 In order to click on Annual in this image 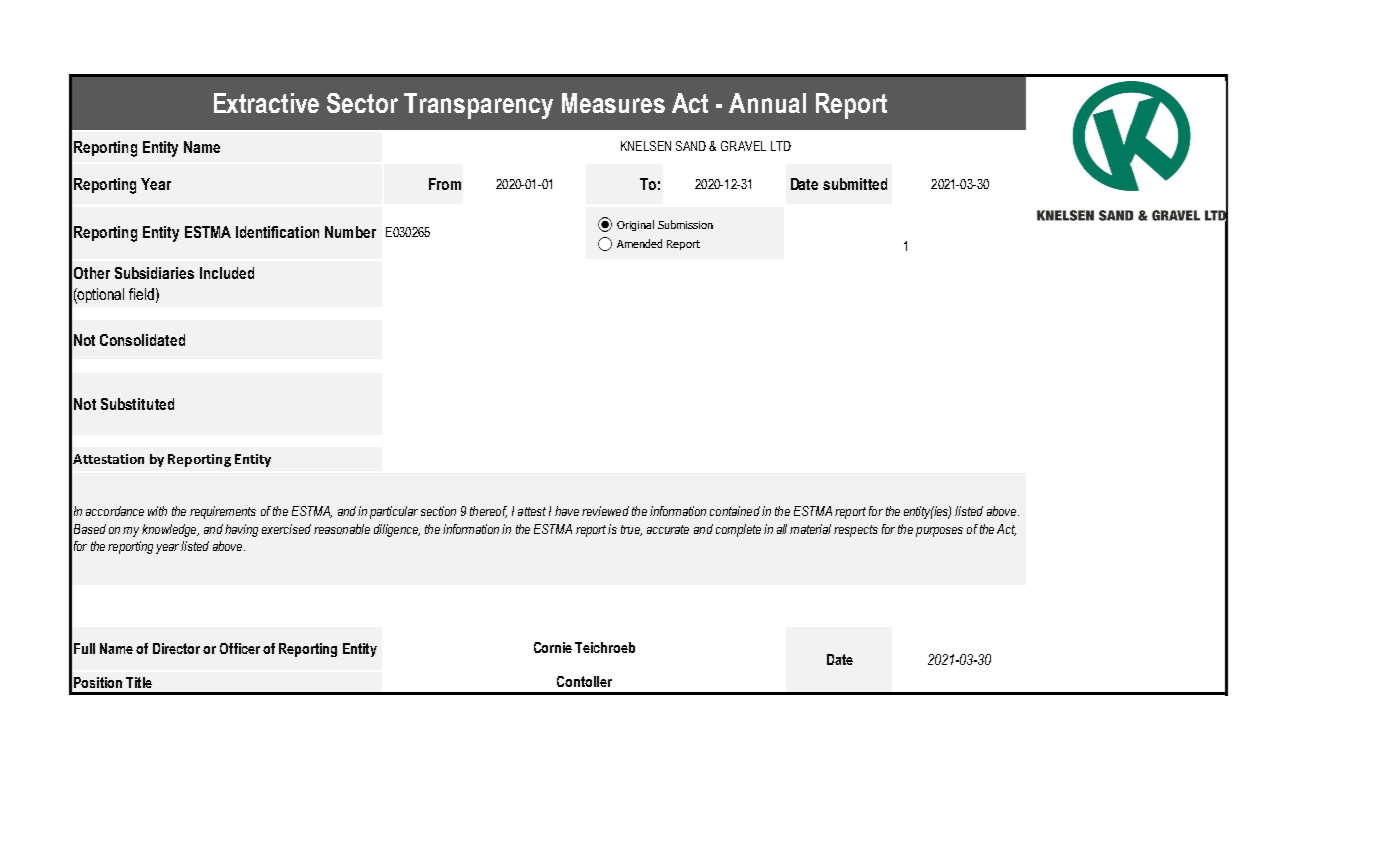, I will do `click(767, 103)`.
